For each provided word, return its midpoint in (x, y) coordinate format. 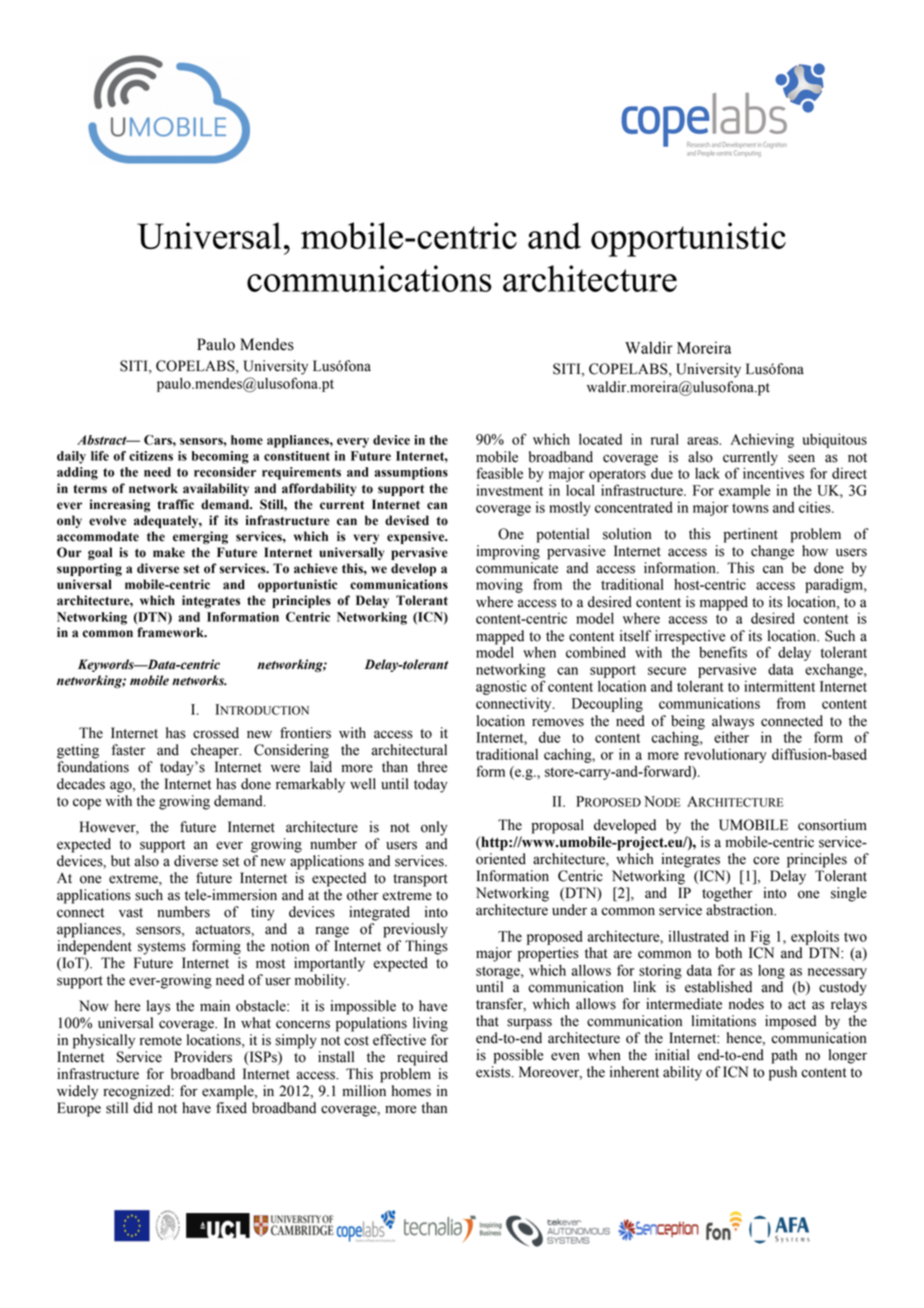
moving (499, 585)
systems (162, 948)
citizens (151, 456)
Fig (760, 937)
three (432, 767)
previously (415, 930)
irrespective (690, 637)
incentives (773, 473)
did (143, 1108)
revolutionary (725, 755)
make (169, 552)
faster (128, 750)
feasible (499, 473)
